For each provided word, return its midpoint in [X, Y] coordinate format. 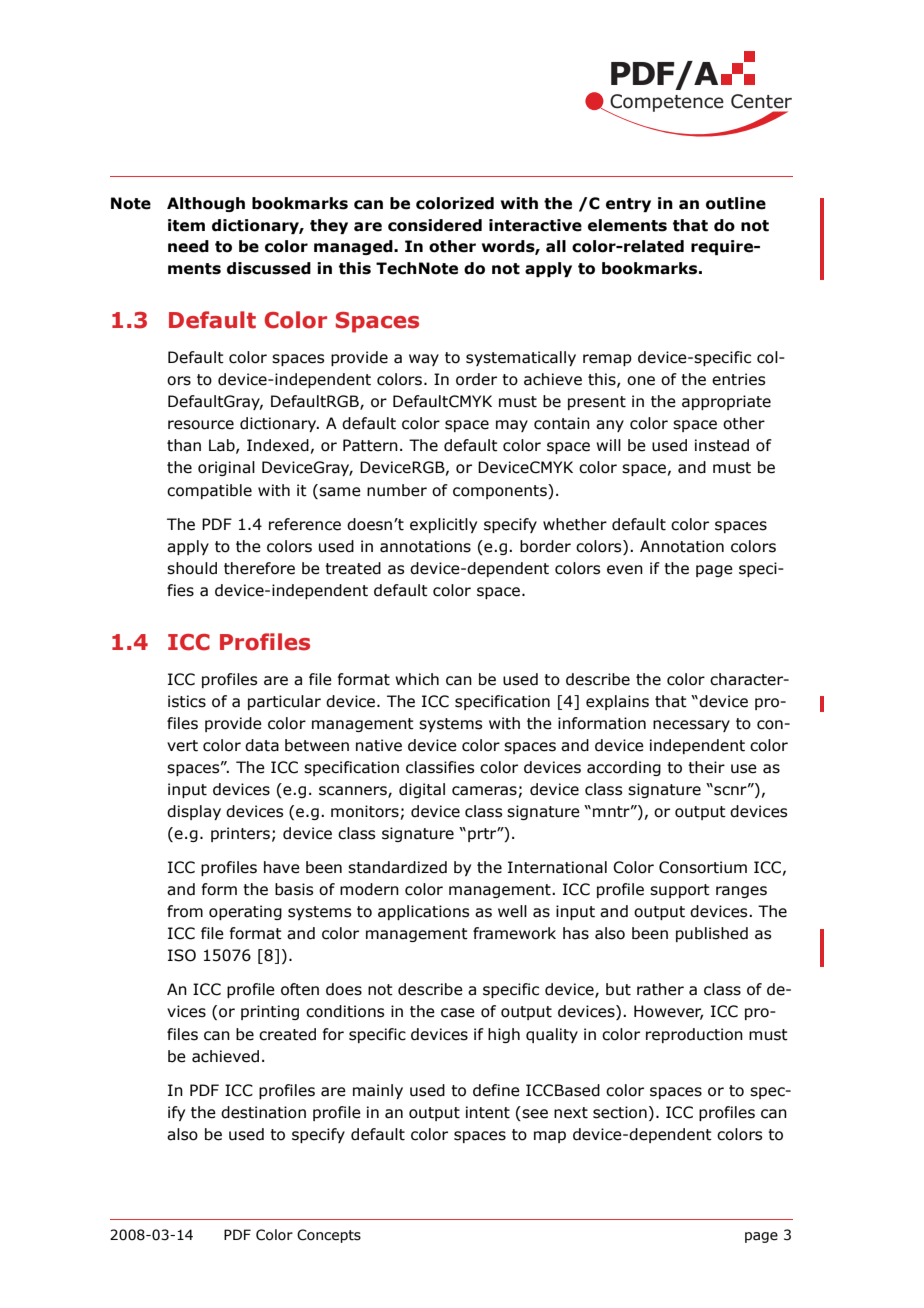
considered [435, 225]
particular [284, 702]
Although [206, 204]
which [417, 679]
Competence [666, 104]
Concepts [329, 1236]
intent [488, 1112]
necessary [691, 726]
